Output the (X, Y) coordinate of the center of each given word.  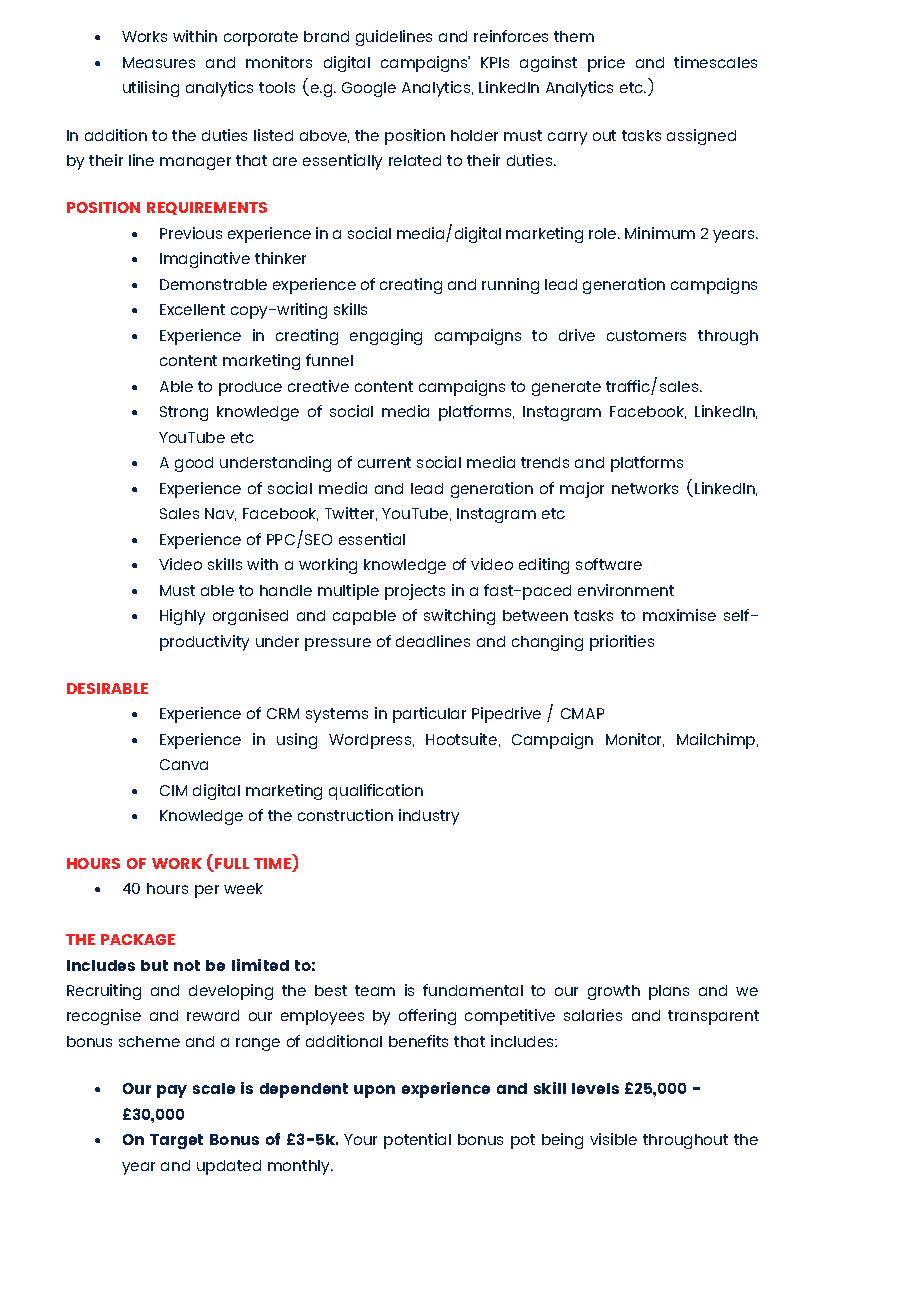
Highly (182, 617)
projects (415, 592)
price (606, 64)
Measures (159, 62)
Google (369, 89)
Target (176, 1141)
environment (626, 590)
